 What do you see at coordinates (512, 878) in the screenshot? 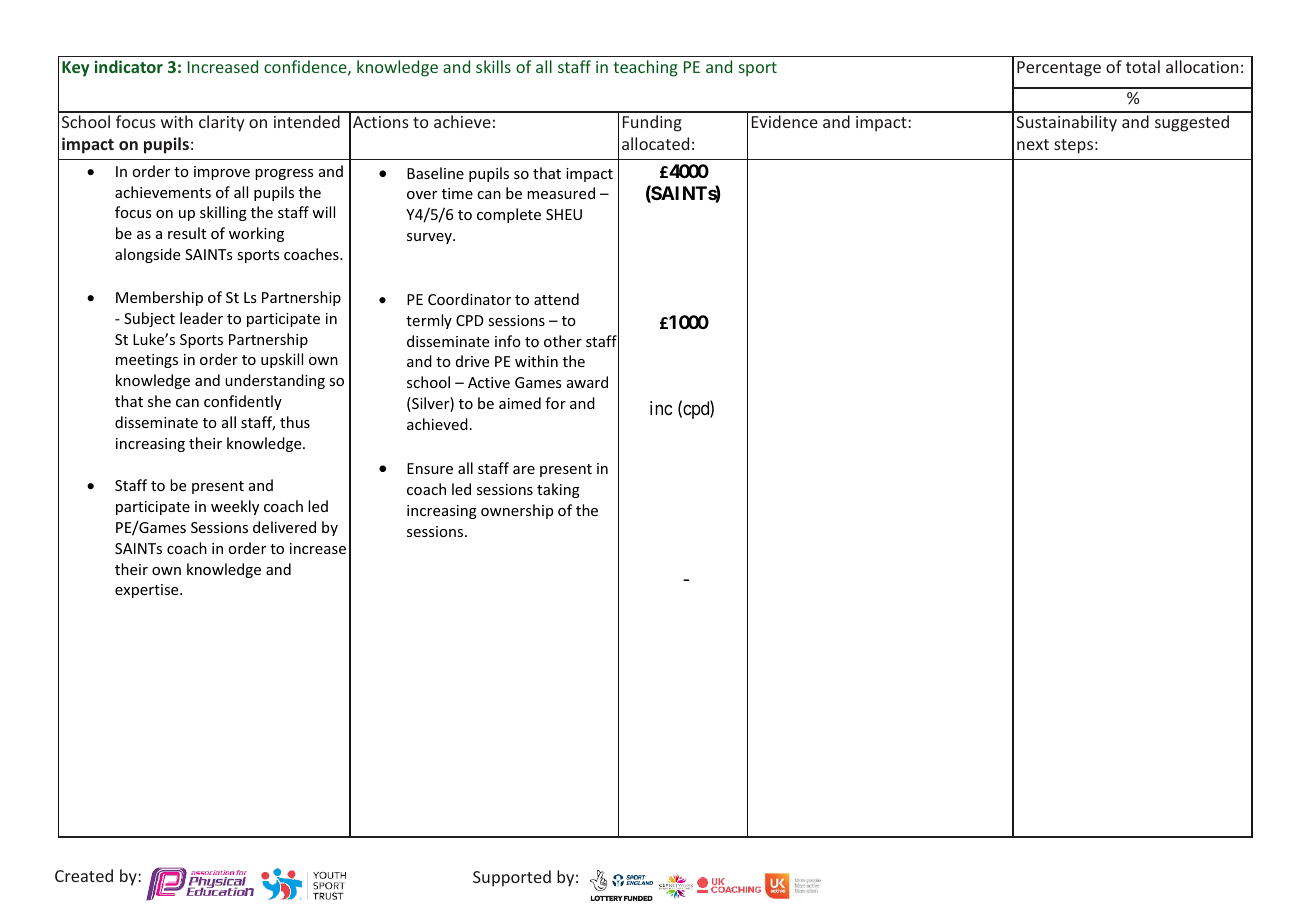
I see `Supported` at bounding box center [512, 878].
